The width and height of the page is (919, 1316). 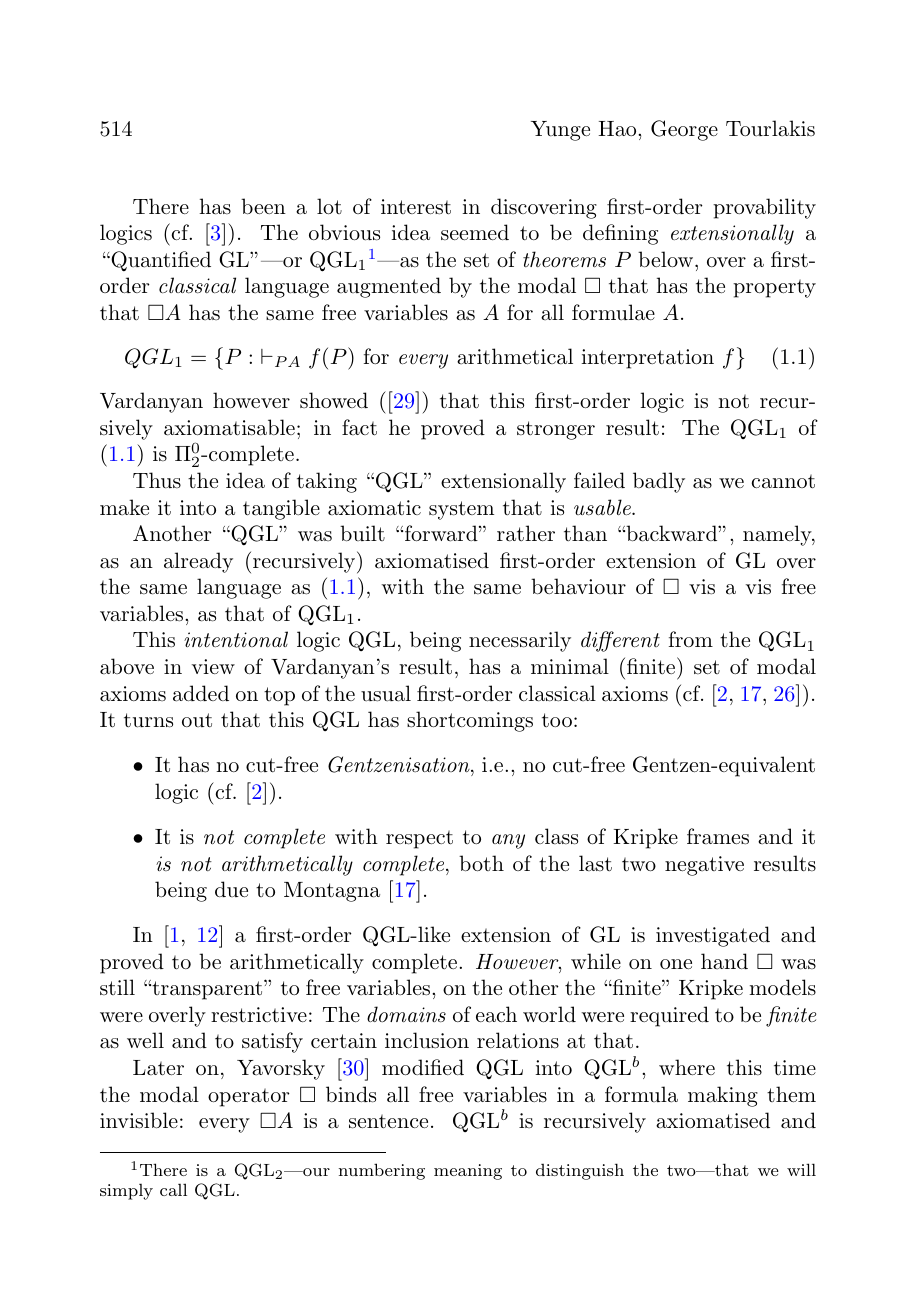 I want to click on been, so click(x=263, y=206).
